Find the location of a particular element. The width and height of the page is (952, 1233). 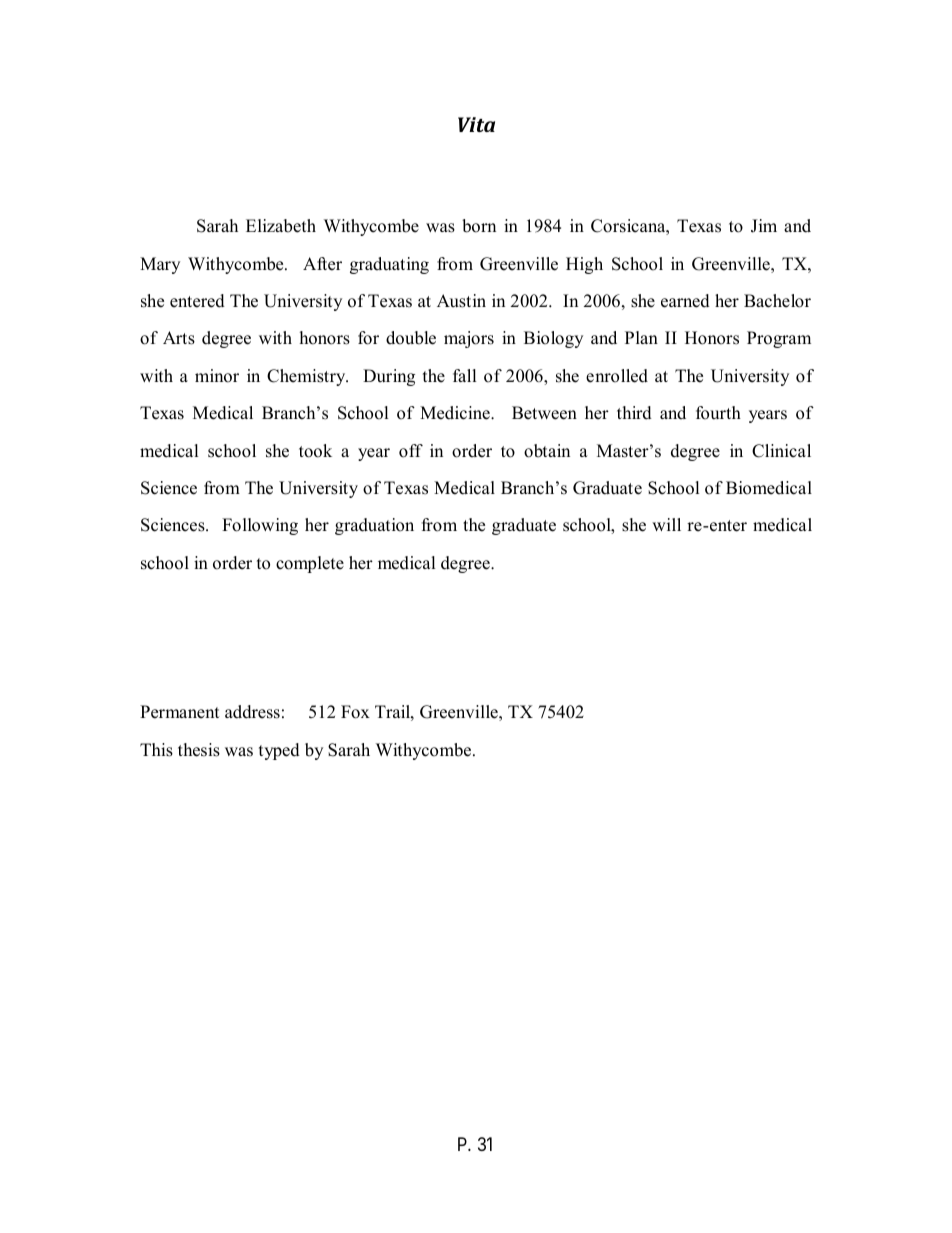

graduation is located at coordinates (374, 526).
